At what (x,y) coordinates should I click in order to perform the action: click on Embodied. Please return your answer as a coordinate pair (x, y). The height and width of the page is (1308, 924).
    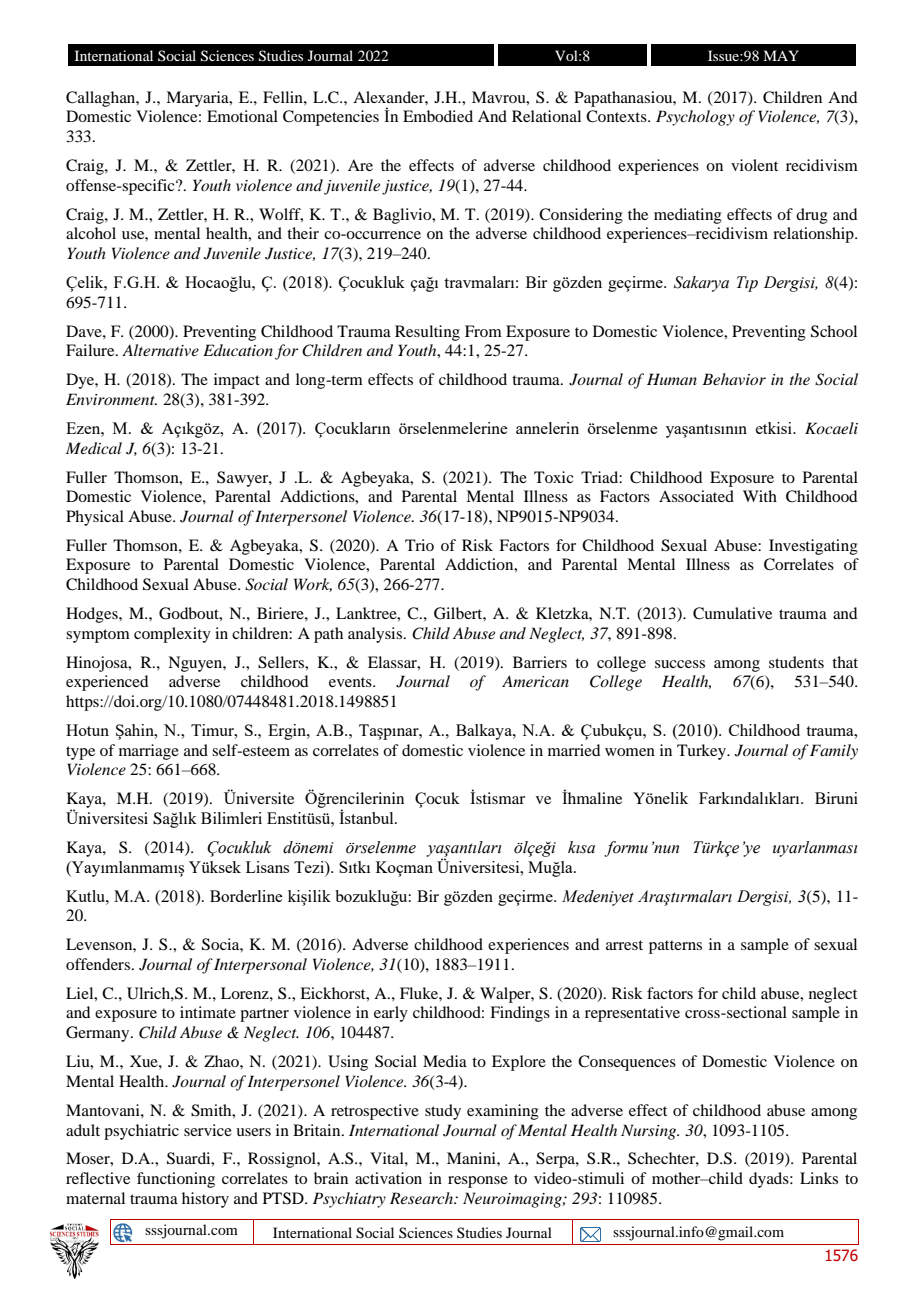
    Looking at the image, I should click on (438, 116).
